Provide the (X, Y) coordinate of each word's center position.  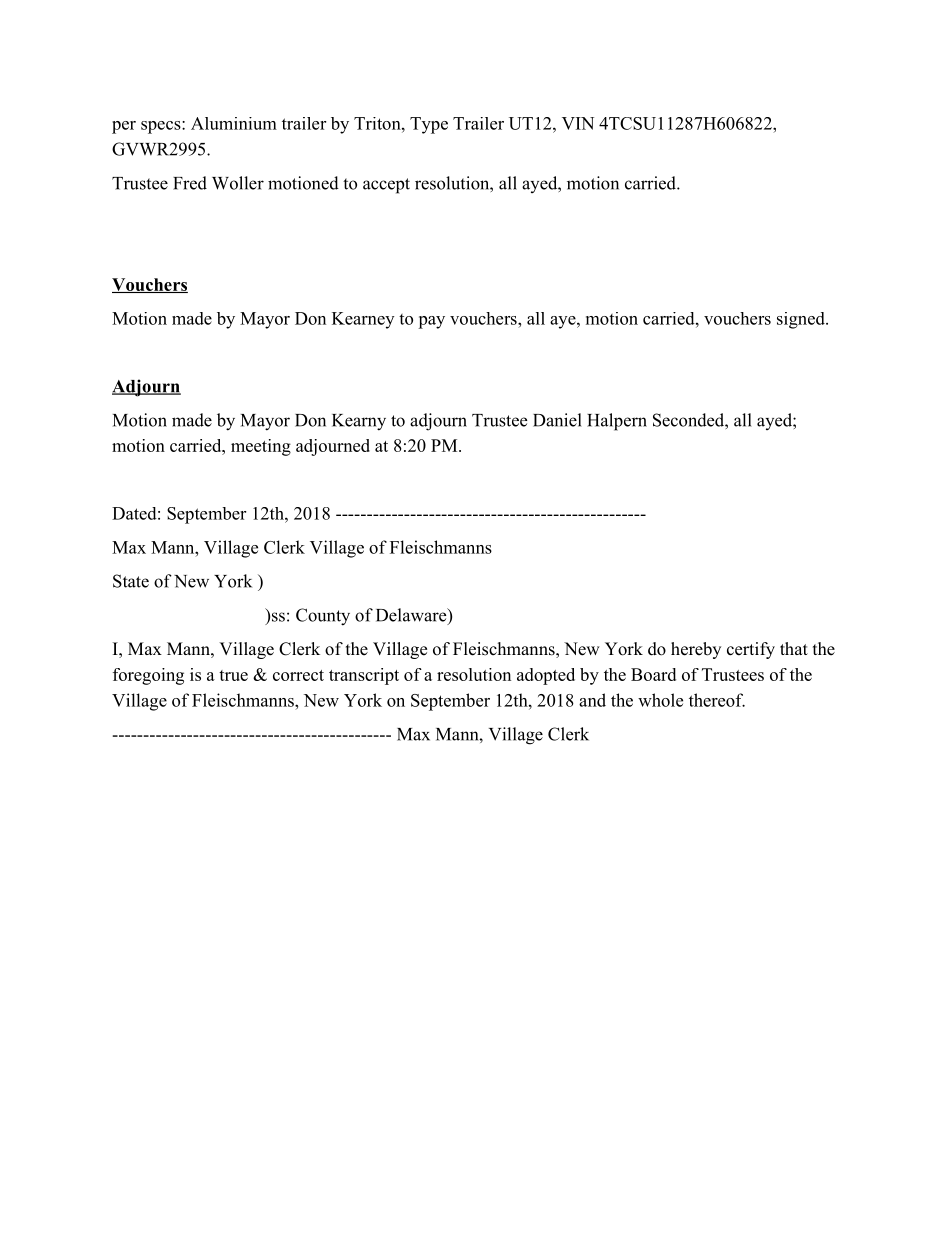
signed (802, 320)
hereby (696, 650)
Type (429, 125)
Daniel (557, 420)
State (131, 581)
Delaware (412, 616)
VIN (578, 123)
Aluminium (234, 123)
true (233, 675)
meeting (261, 447)
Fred (190, 183)
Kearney (363, 320)
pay (431, 322)
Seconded (689, 420)
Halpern (617, 422)
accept (386, 186)
